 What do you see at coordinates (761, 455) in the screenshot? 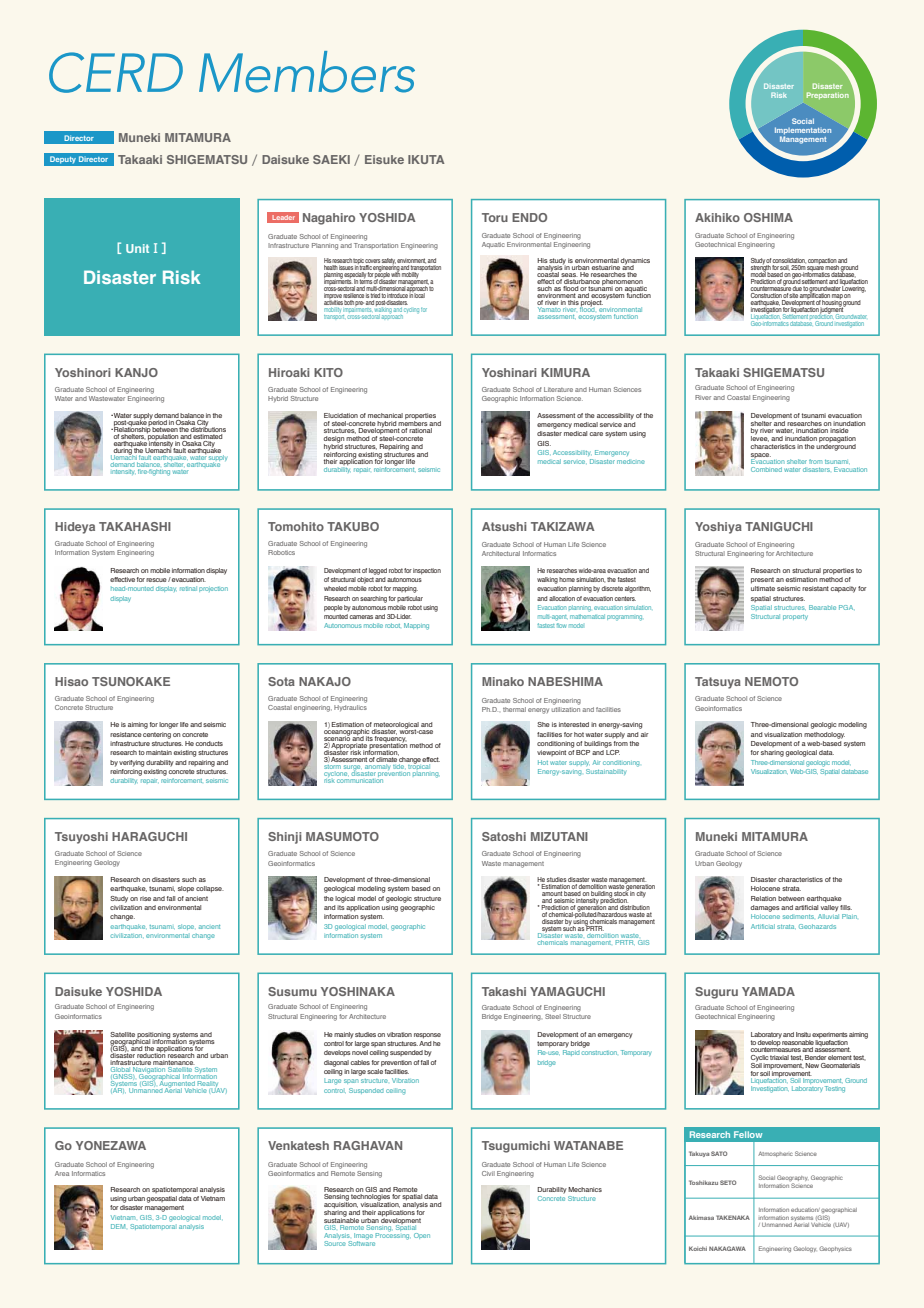
I see `space` at bounding box center [761, 455].
